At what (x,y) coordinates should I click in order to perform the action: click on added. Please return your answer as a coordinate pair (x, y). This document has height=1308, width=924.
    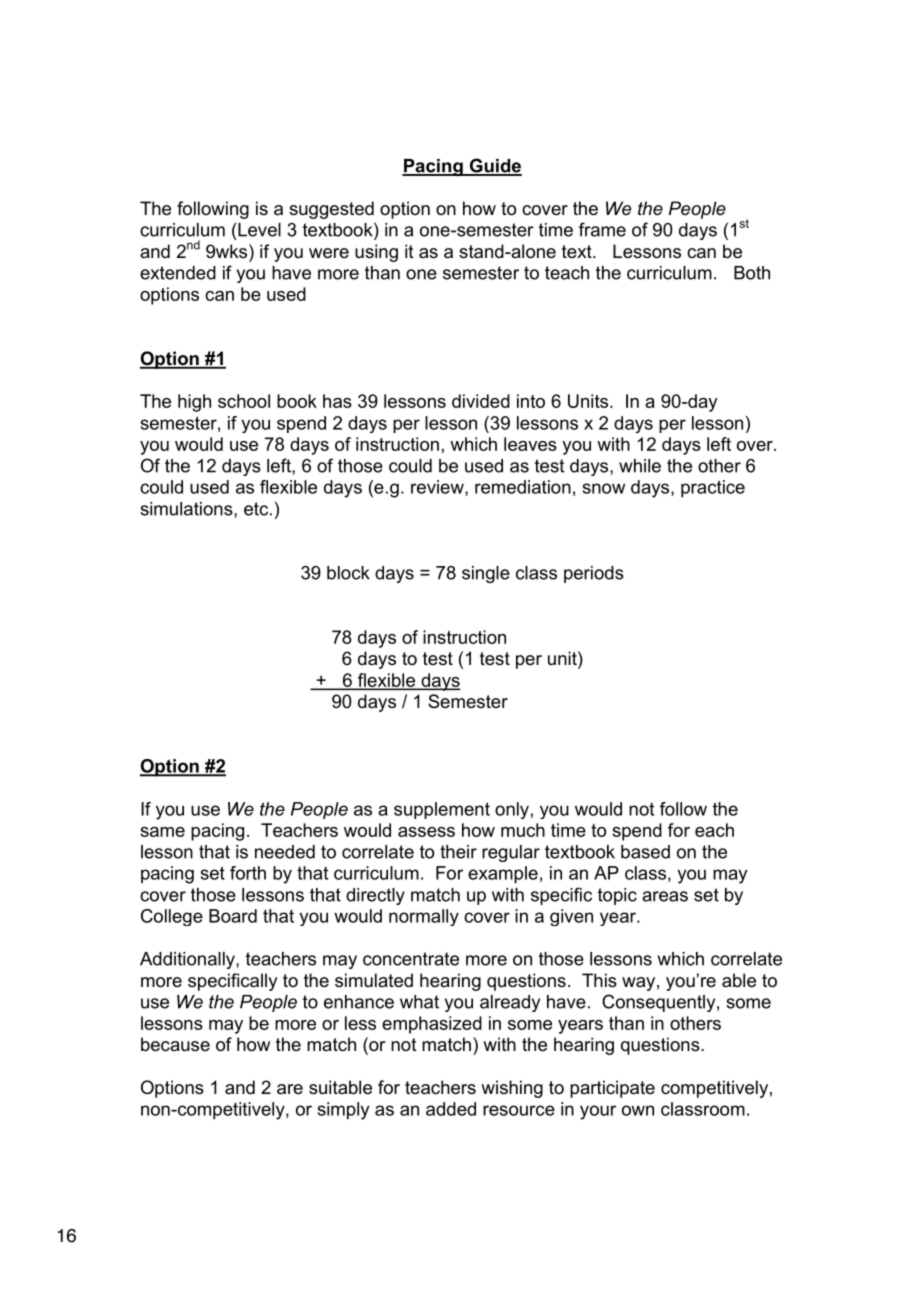
    Looking at the image, I should click on (451, 1109).
